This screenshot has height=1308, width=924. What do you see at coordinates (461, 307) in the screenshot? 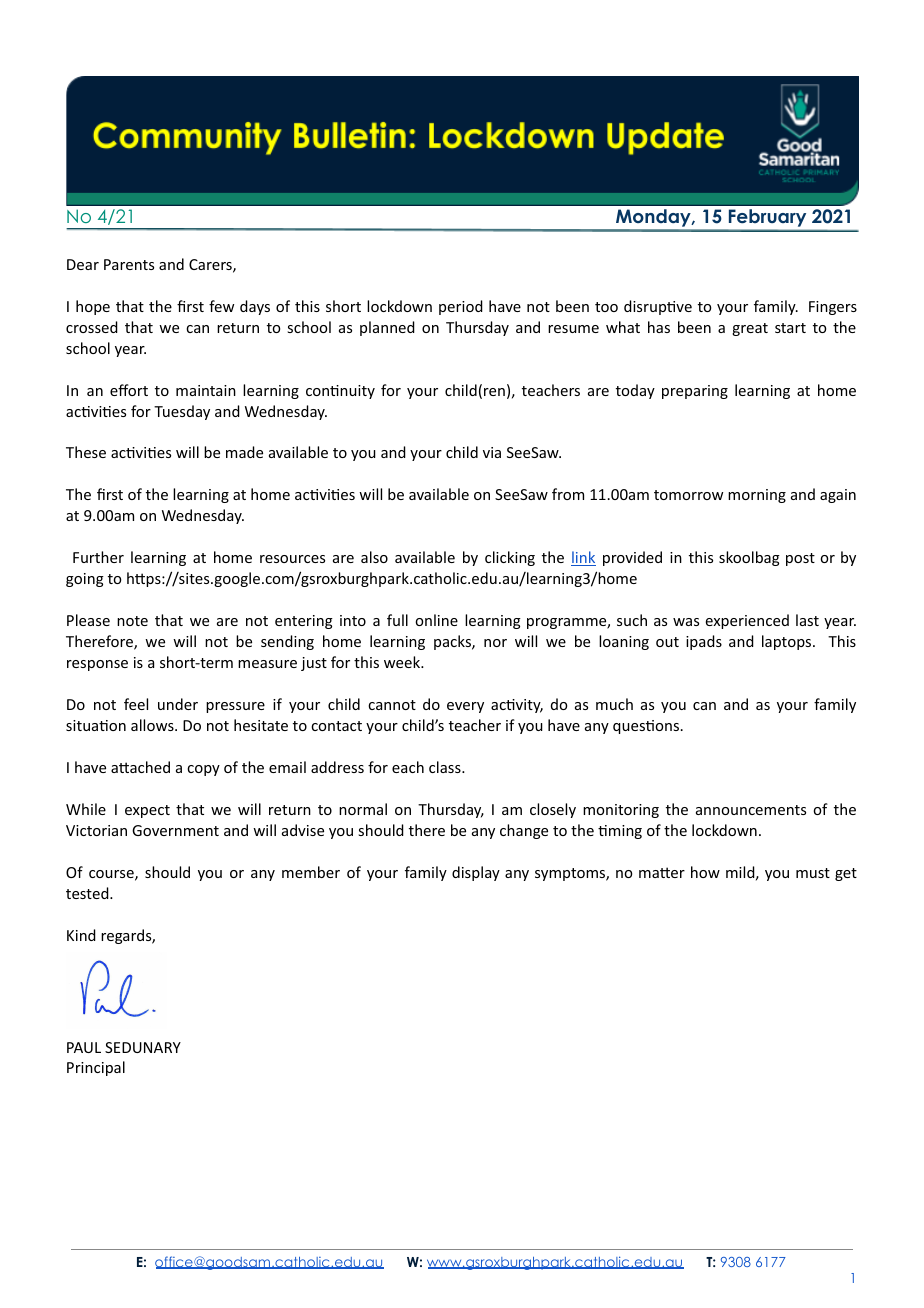
I see `period` at bounding box center [461, 307].
